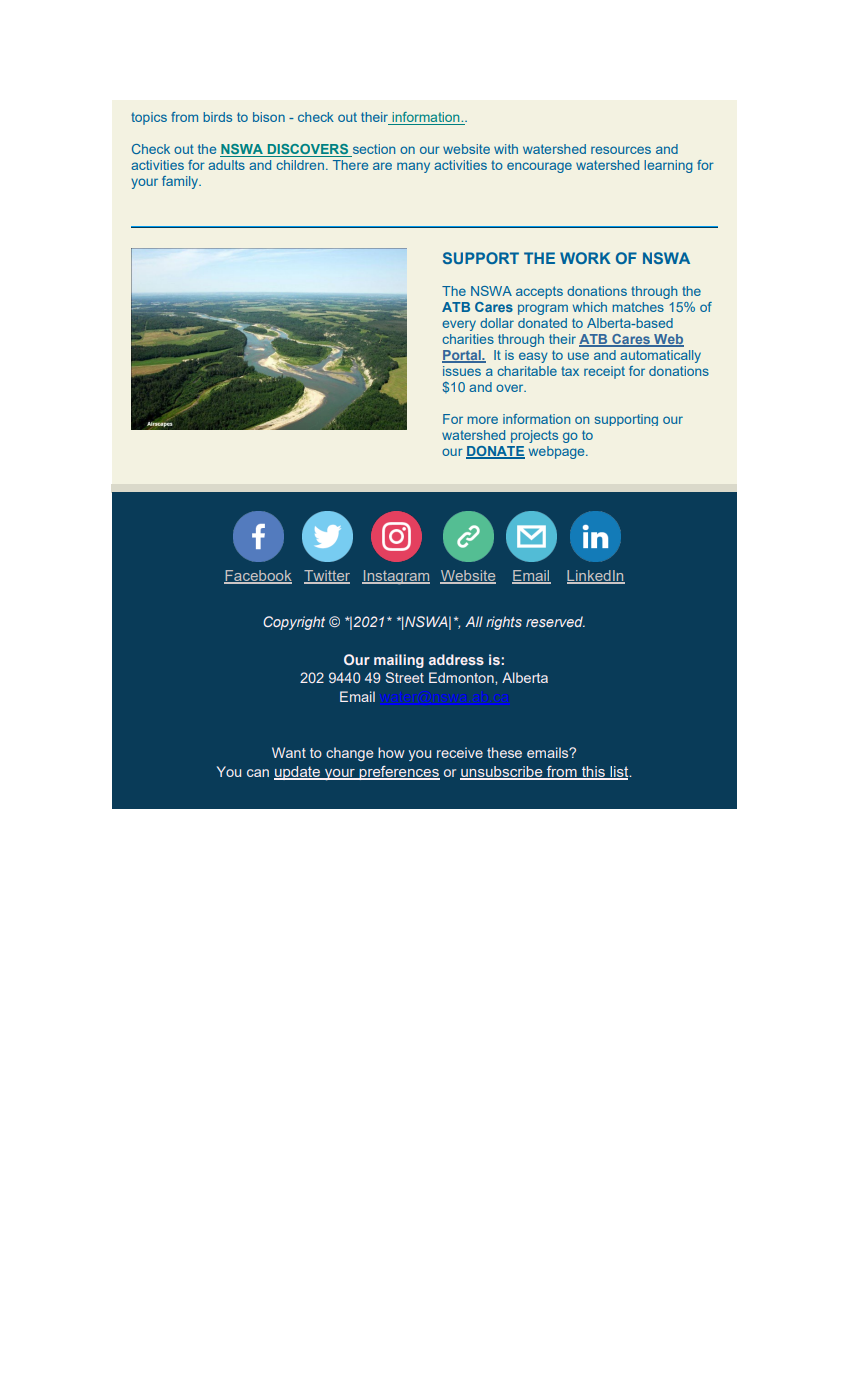 Image resolution: width=849 pixels, height=1400 pixels. I want to click on section, so click(372, 150).
